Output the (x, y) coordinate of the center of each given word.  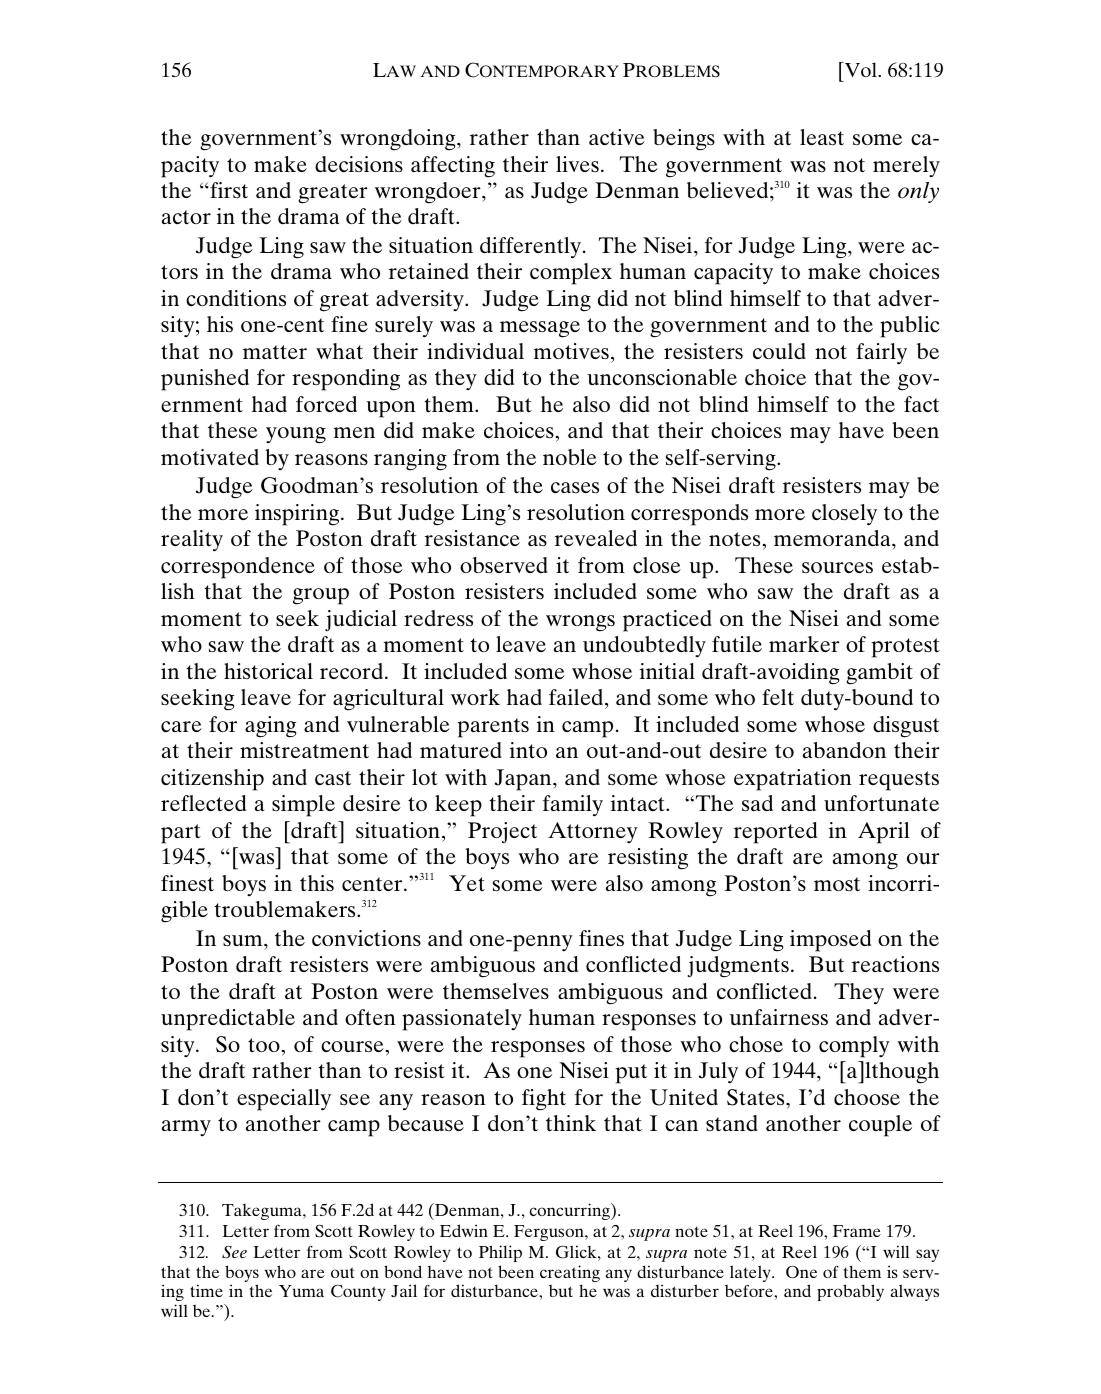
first (228, 190)
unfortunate (881, 803)
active (617, 137)
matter (275, 352)
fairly (881, 354)
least (822, 137)
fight (544, 1100)
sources (837, 567)
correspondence (238, 568)
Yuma (301, 1291)
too (264, 1045)
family (573, 806)
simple (303, 806)
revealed (596, 538)
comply (854, 1047)
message (540, 329)
